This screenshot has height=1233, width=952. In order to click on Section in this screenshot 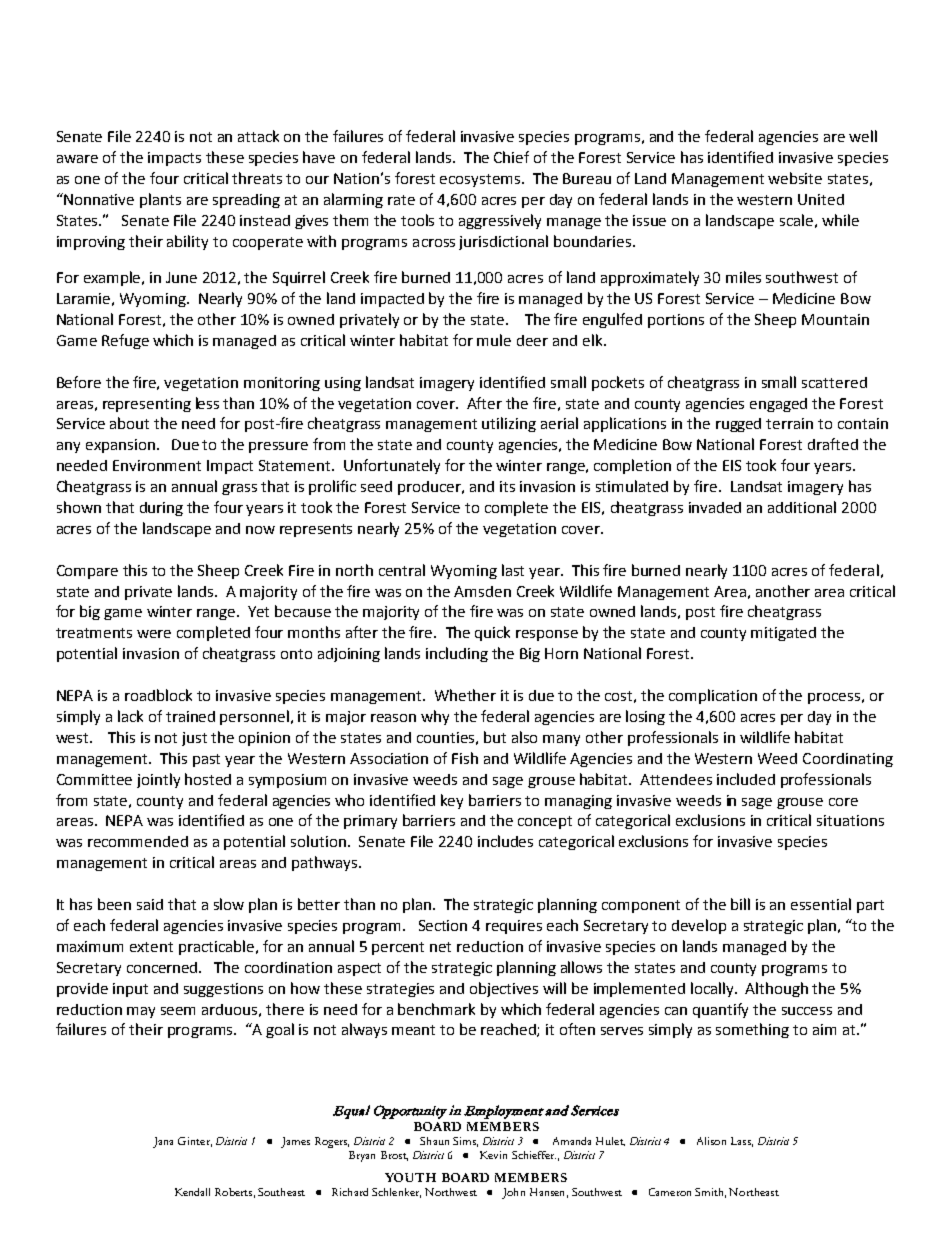, I will do `click(443, 925)`.
